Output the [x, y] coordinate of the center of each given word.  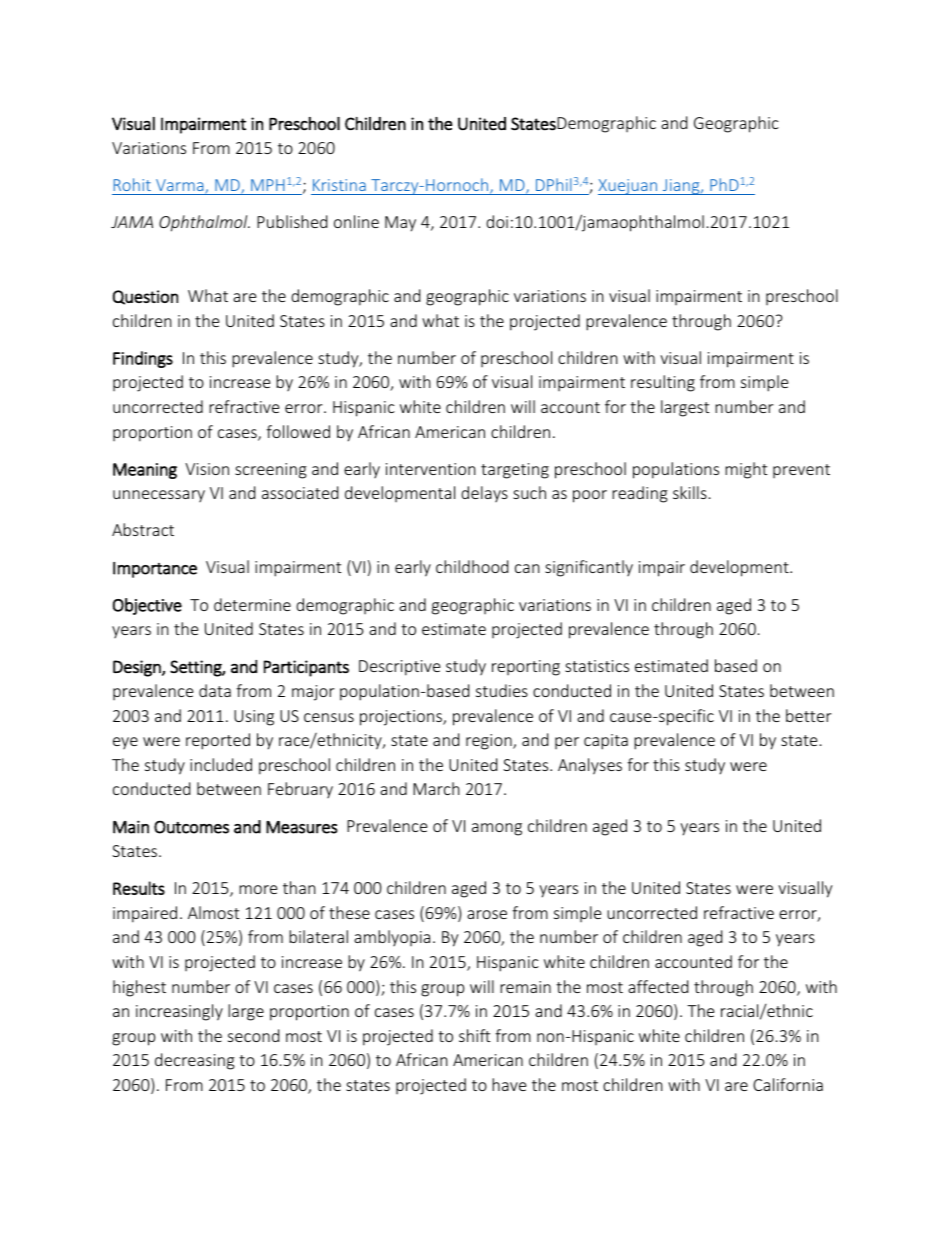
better [808, 715]
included [221, 764]
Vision [207, 469]
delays [484, 494]
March [436, 788]
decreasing [195, 1061]
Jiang [681, 187]
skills [690, 492]
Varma [181, 186]
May [400, 224]
